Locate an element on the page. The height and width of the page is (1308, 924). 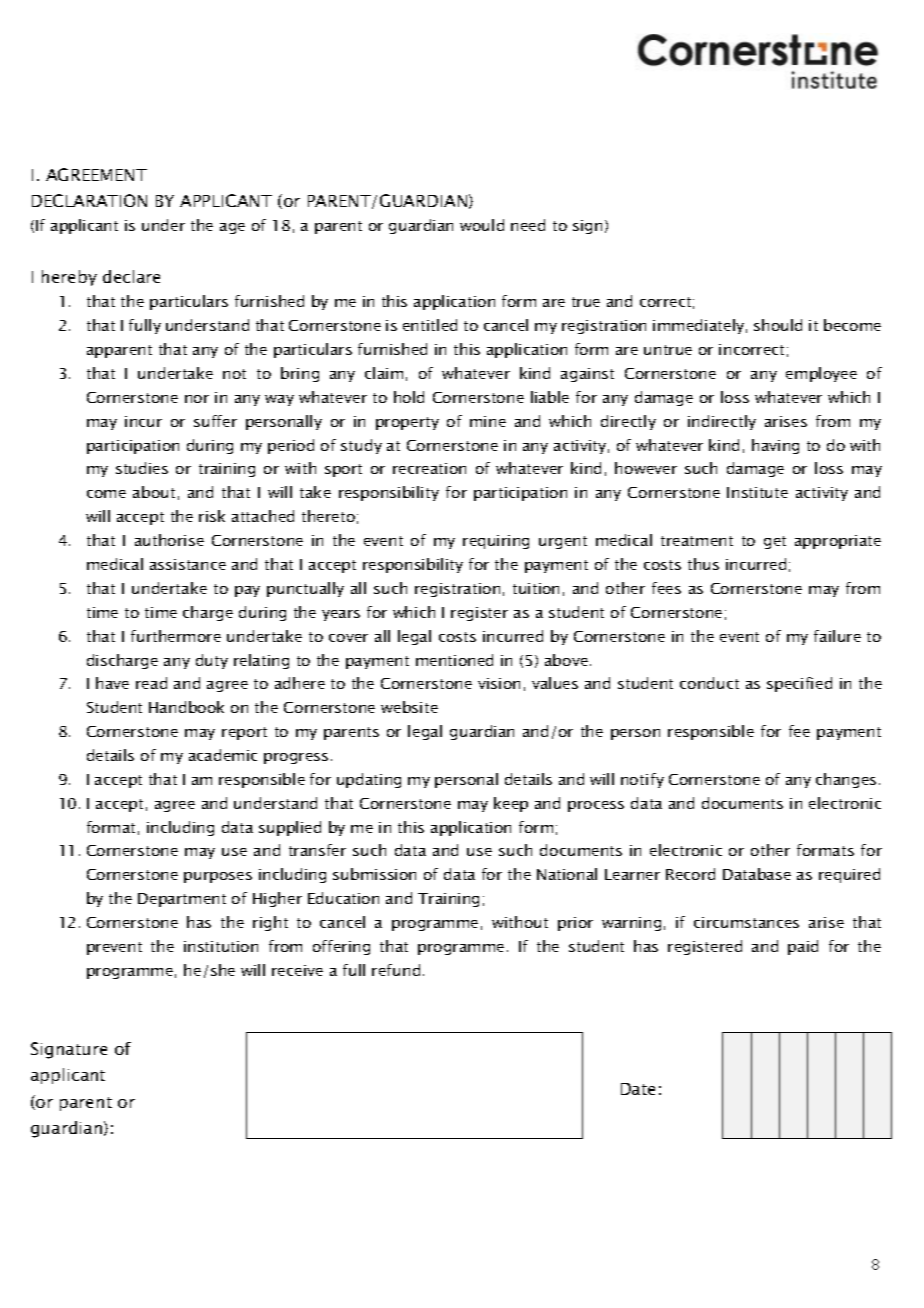
refund is located at coordinates (396, 970).
